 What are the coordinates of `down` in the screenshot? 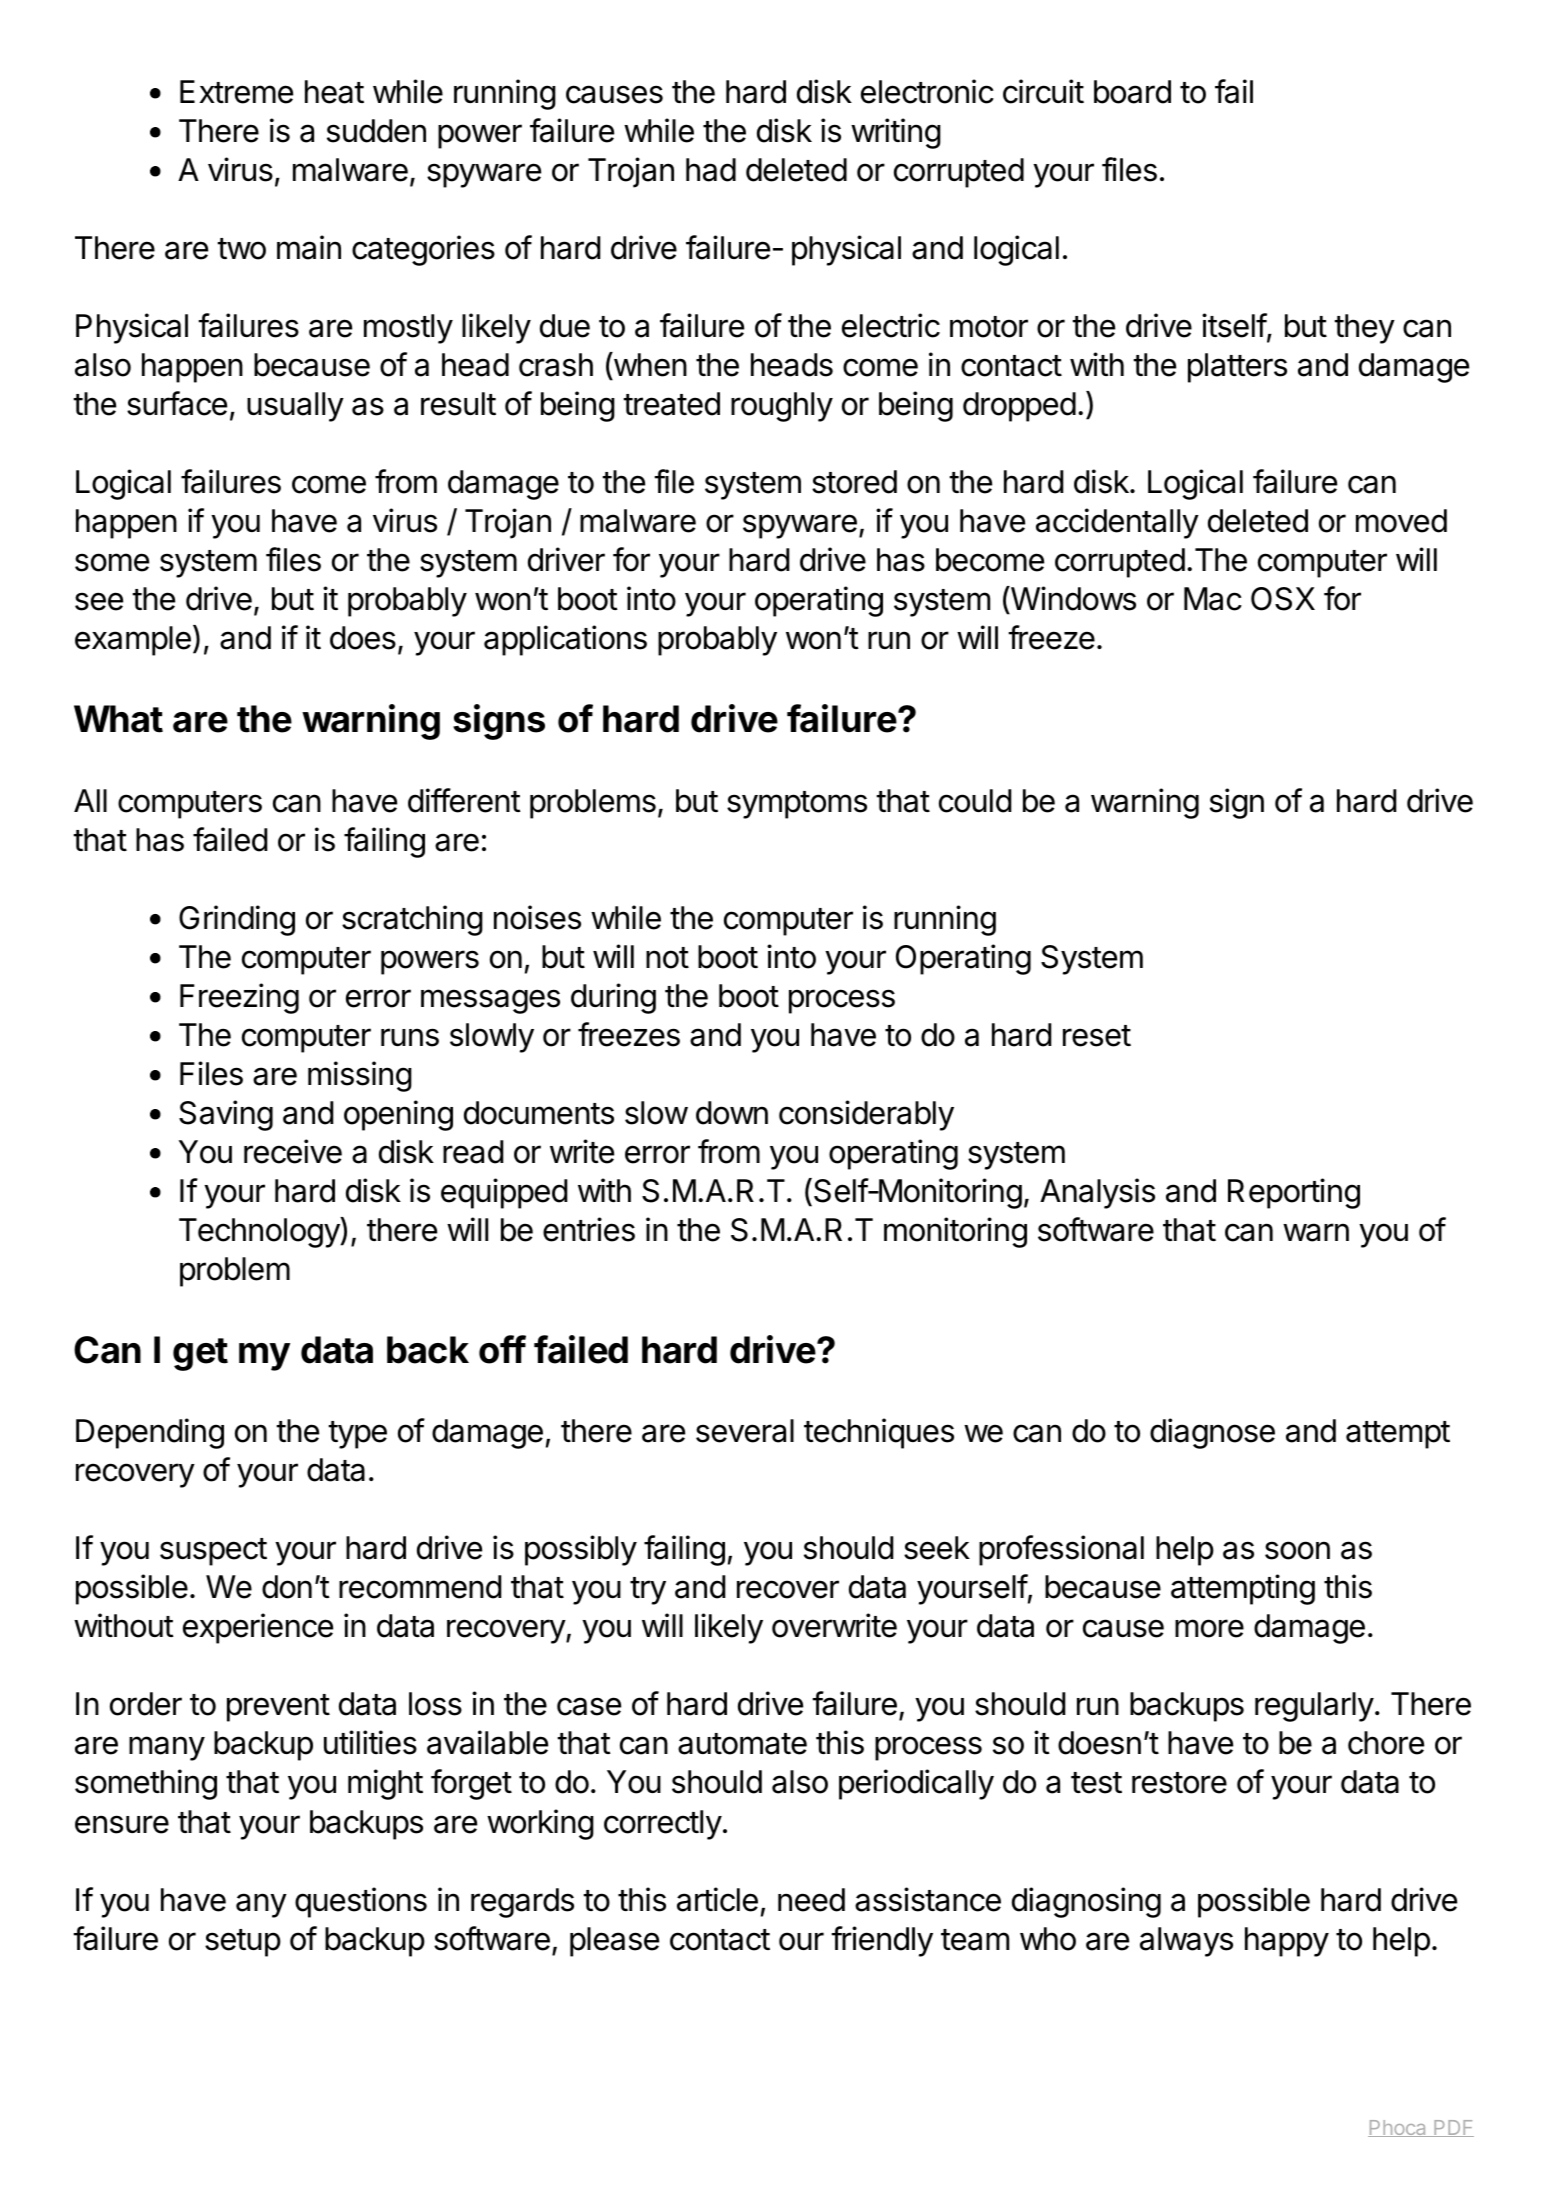 It's located at (732, 1113).
